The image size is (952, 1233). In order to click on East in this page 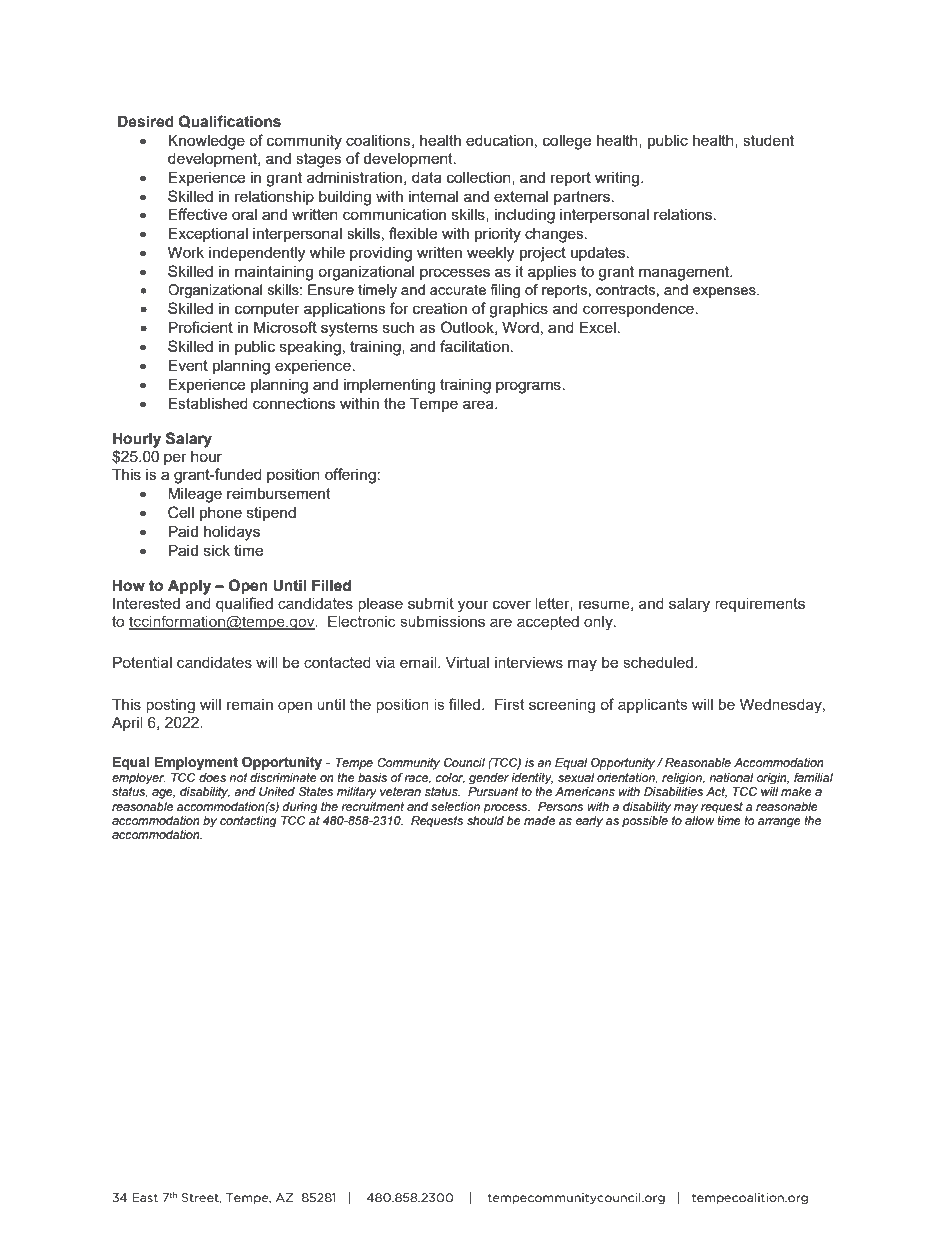, I will do `click(145, 1197)`.
